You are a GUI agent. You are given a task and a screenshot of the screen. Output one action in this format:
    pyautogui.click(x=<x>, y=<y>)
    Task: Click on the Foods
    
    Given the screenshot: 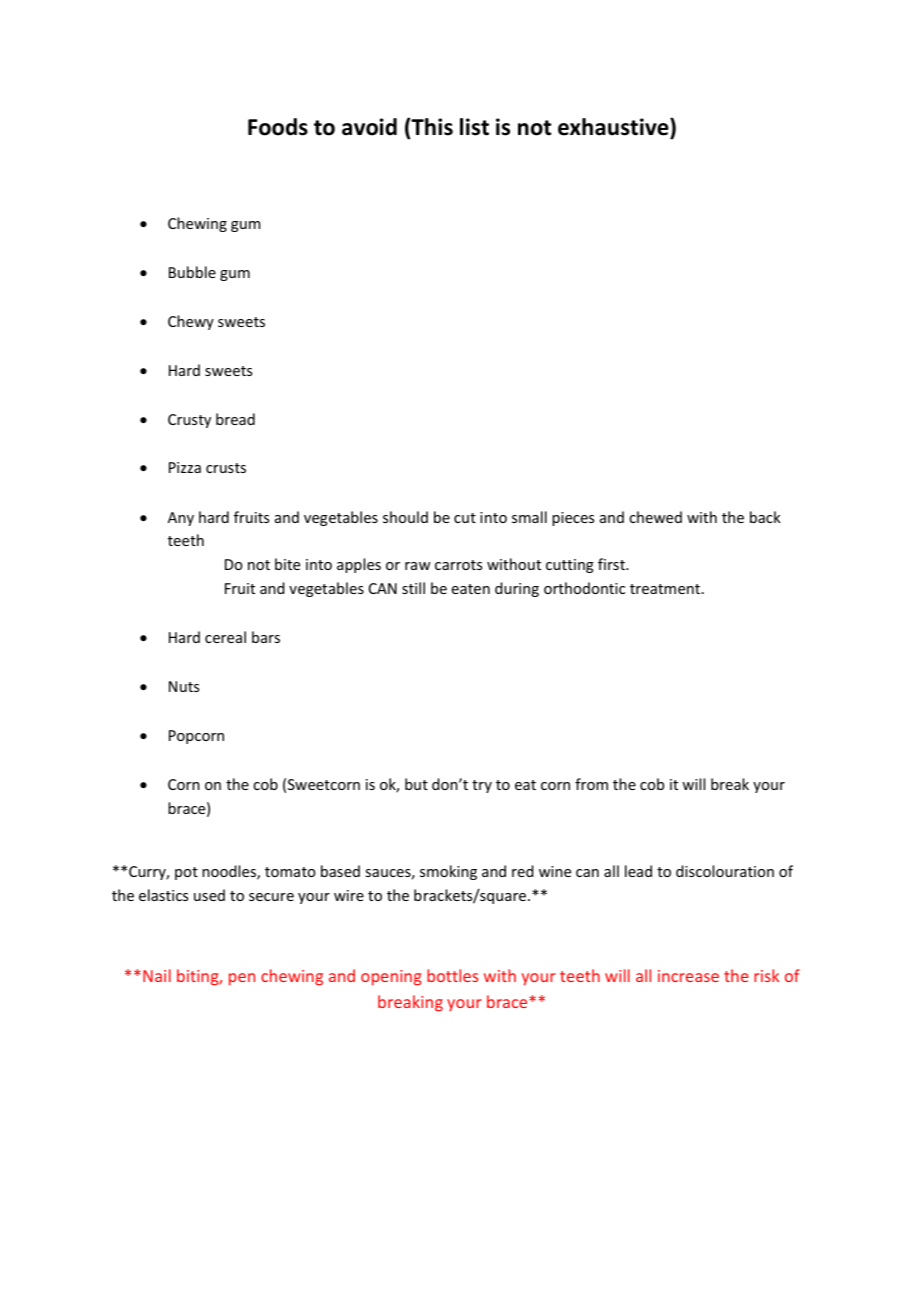 What is the action you would take?
    pyautogui.click(x=278, y=127)
